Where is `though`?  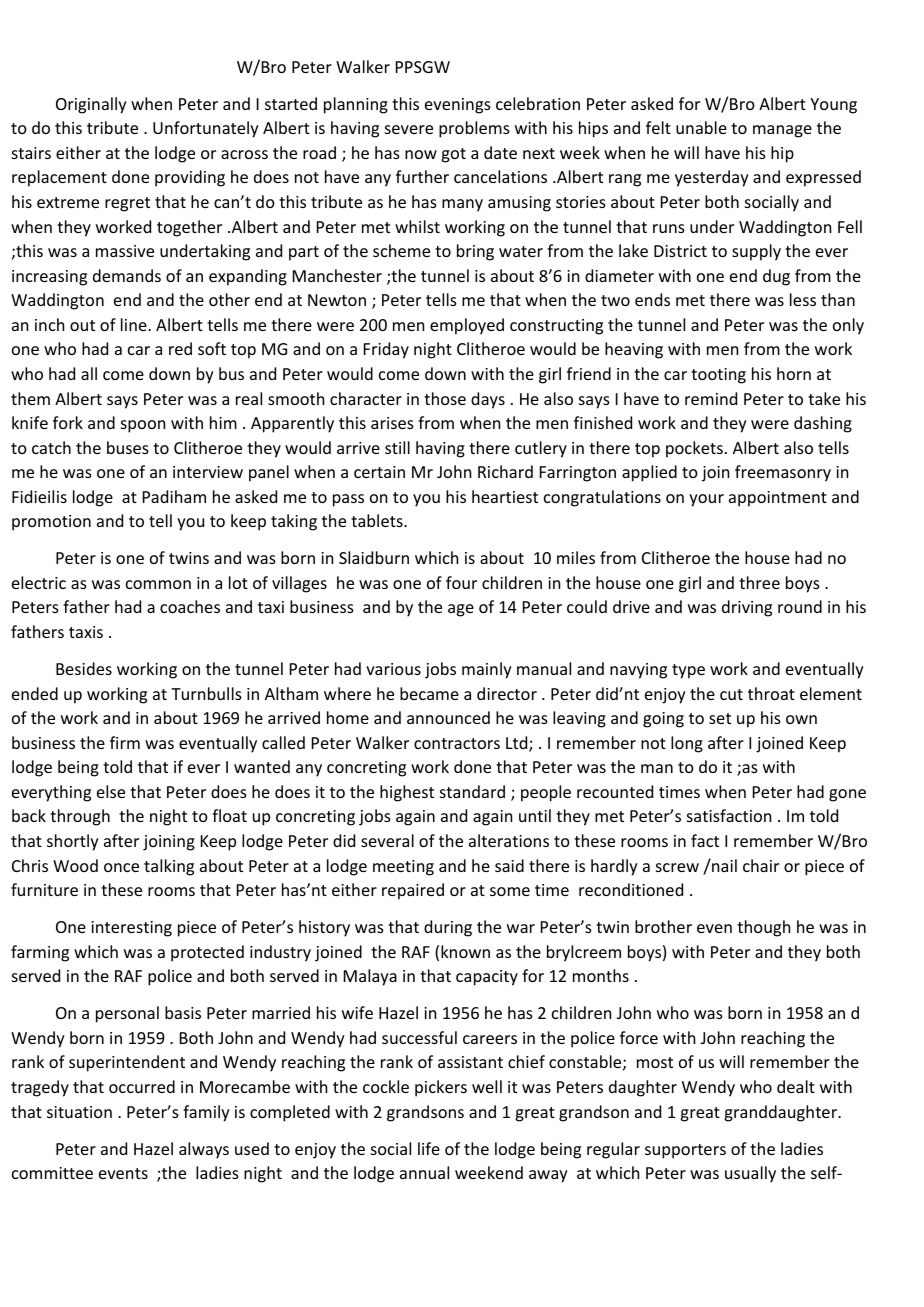 though is located at coordinates (763, 928).
